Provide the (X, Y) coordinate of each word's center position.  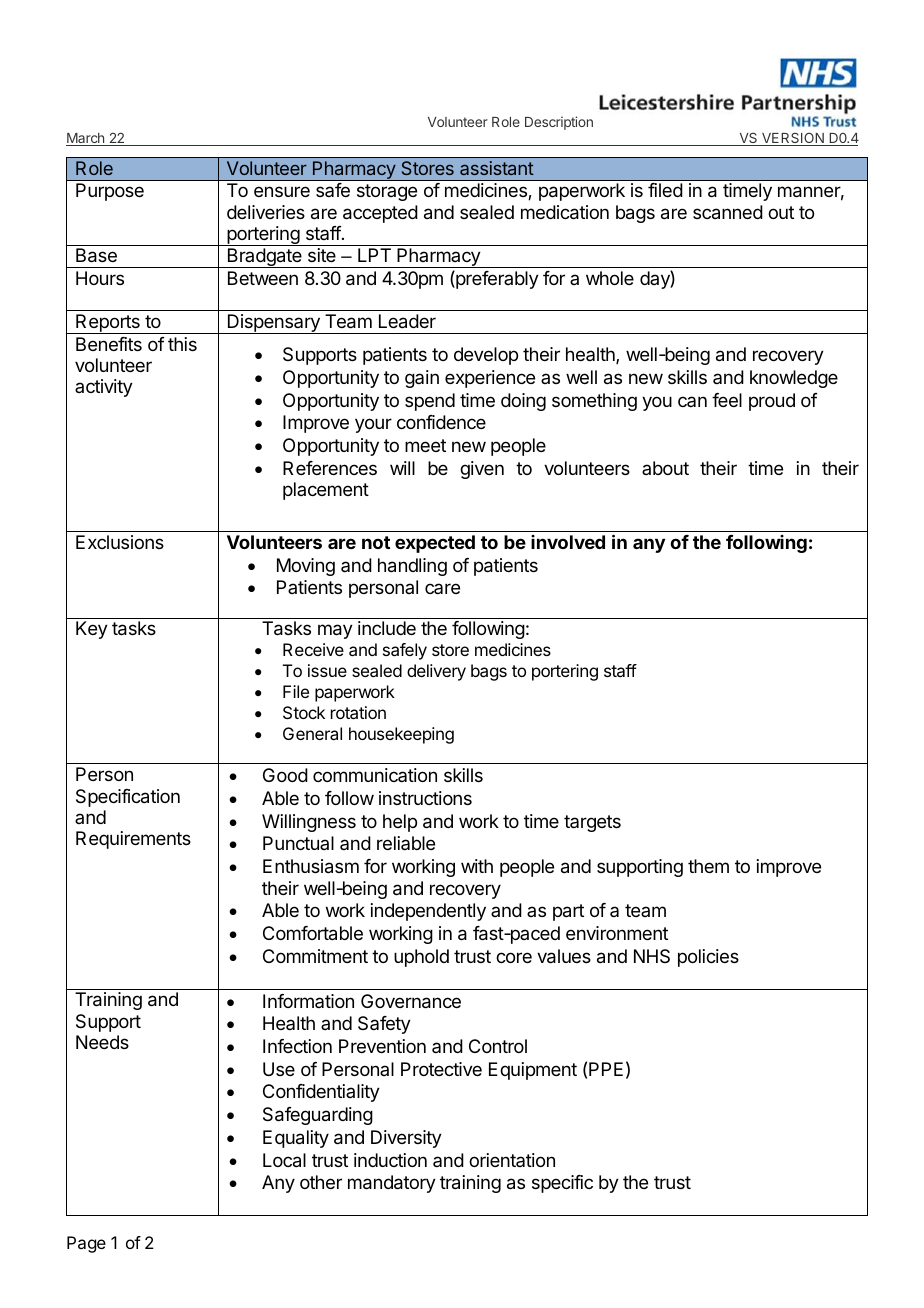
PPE (606, 1069)
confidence (441, 422)
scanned (728, 212)
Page (86, 1244)
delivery (436, 672)
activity (104, 388)
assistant (497, 168)
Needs (102, 1042)
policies (708, 958)
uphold (421, 958)
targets (592, 823)
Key (92, 630)
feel (727, 400)
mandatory (392, 1184)
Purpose (110, 192)
